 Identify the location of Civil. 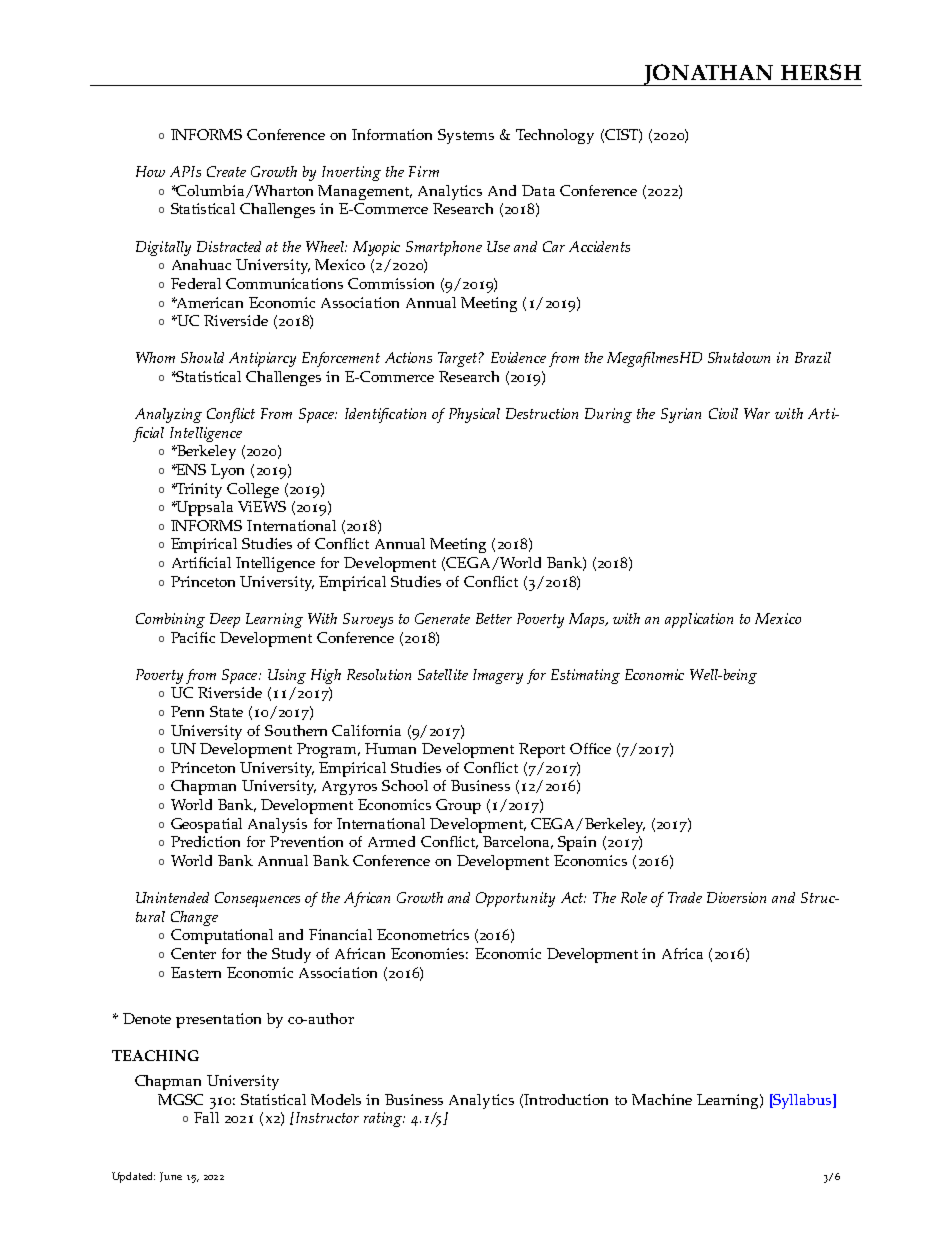
(723, 413).
